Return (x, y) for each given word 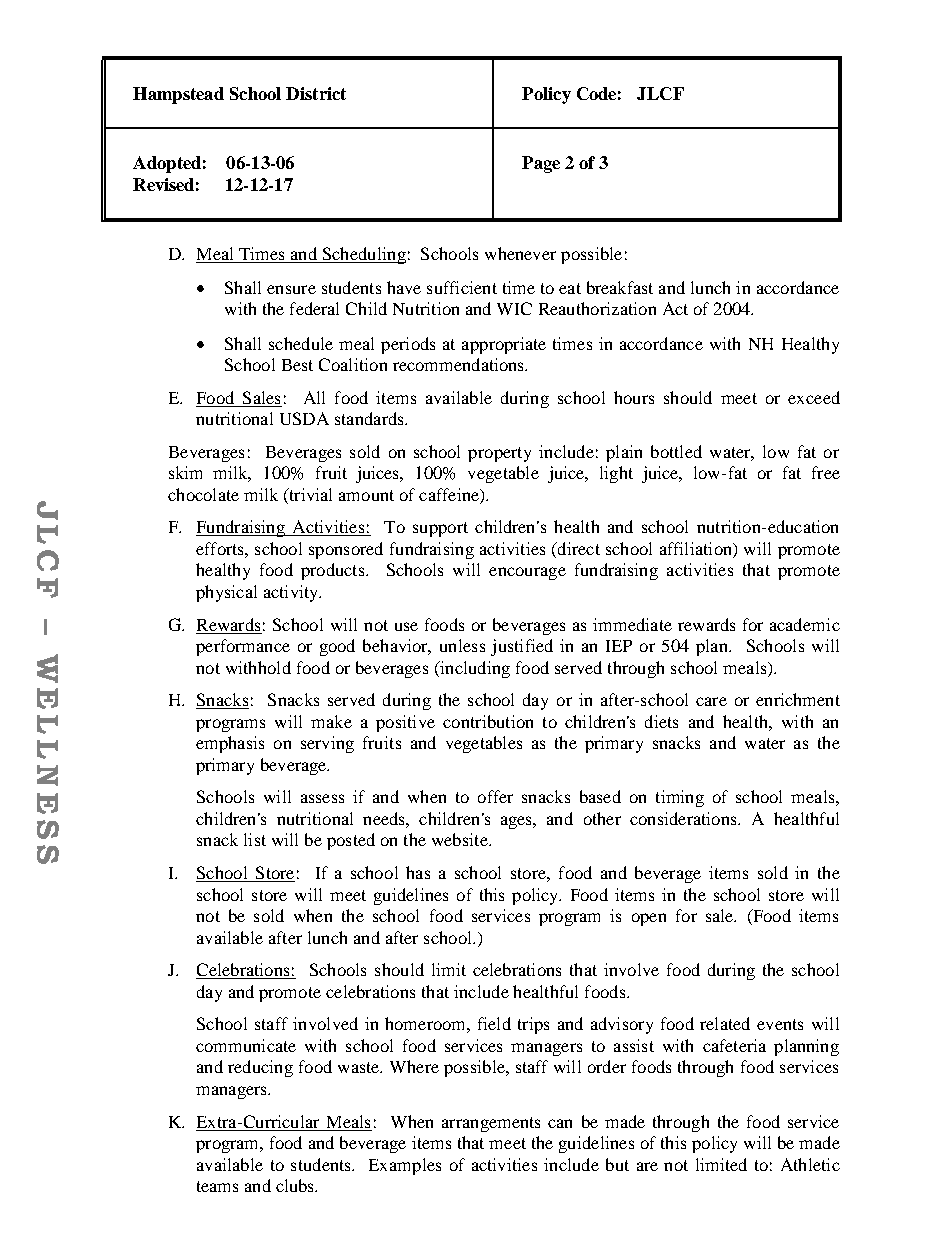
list (255, 839)
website (461, 839)
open (649, 919)
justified (522, 647)
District (316, 93)
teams (217, 1186)
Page (541, 164)
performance (243, 647)
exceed (814, 397)
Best (297, 365)
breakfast (620, 287)
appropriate (504, 345)
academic (805, 624)
